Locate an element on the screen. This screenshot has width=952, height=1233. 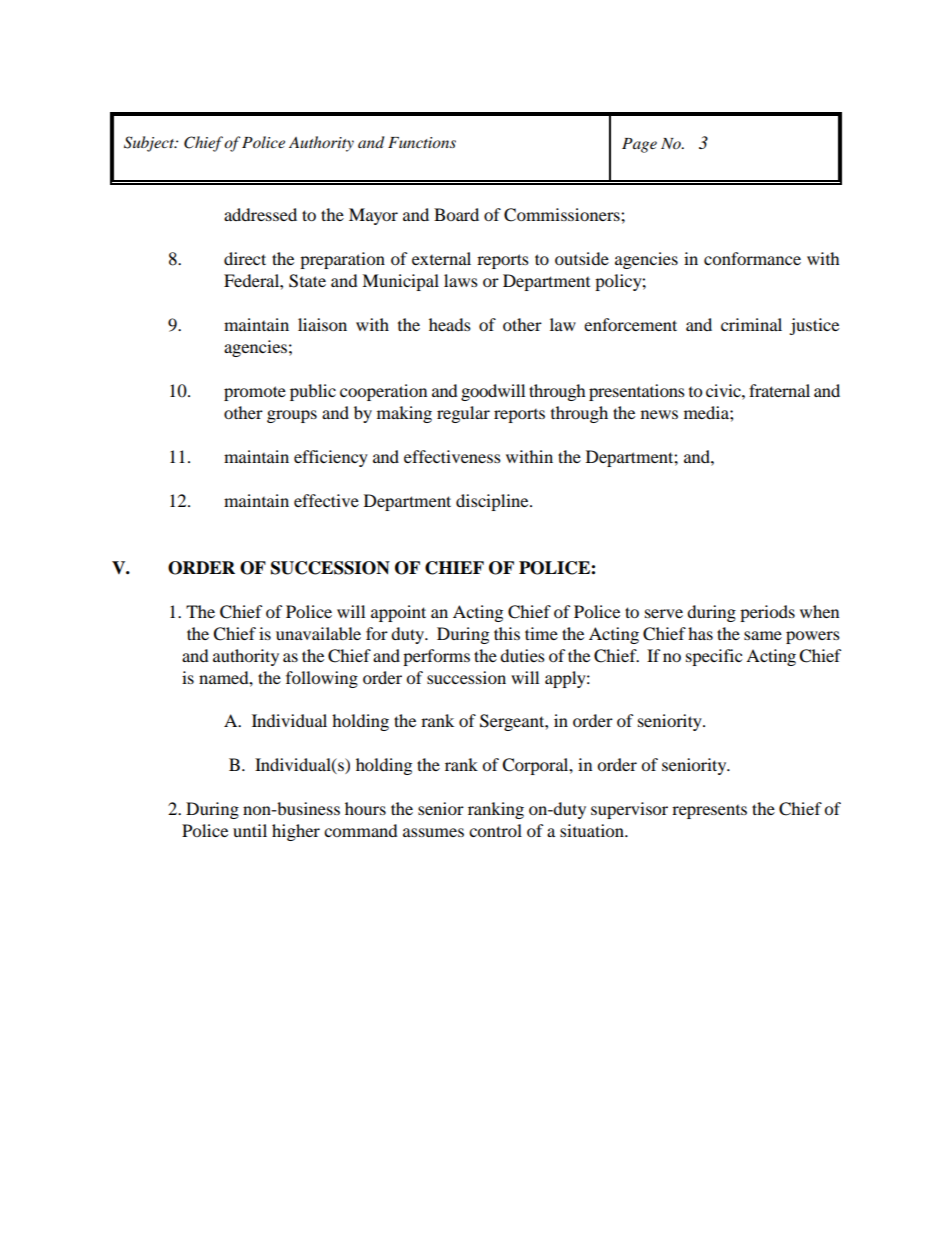
news is located at coordinates (659, 414).
